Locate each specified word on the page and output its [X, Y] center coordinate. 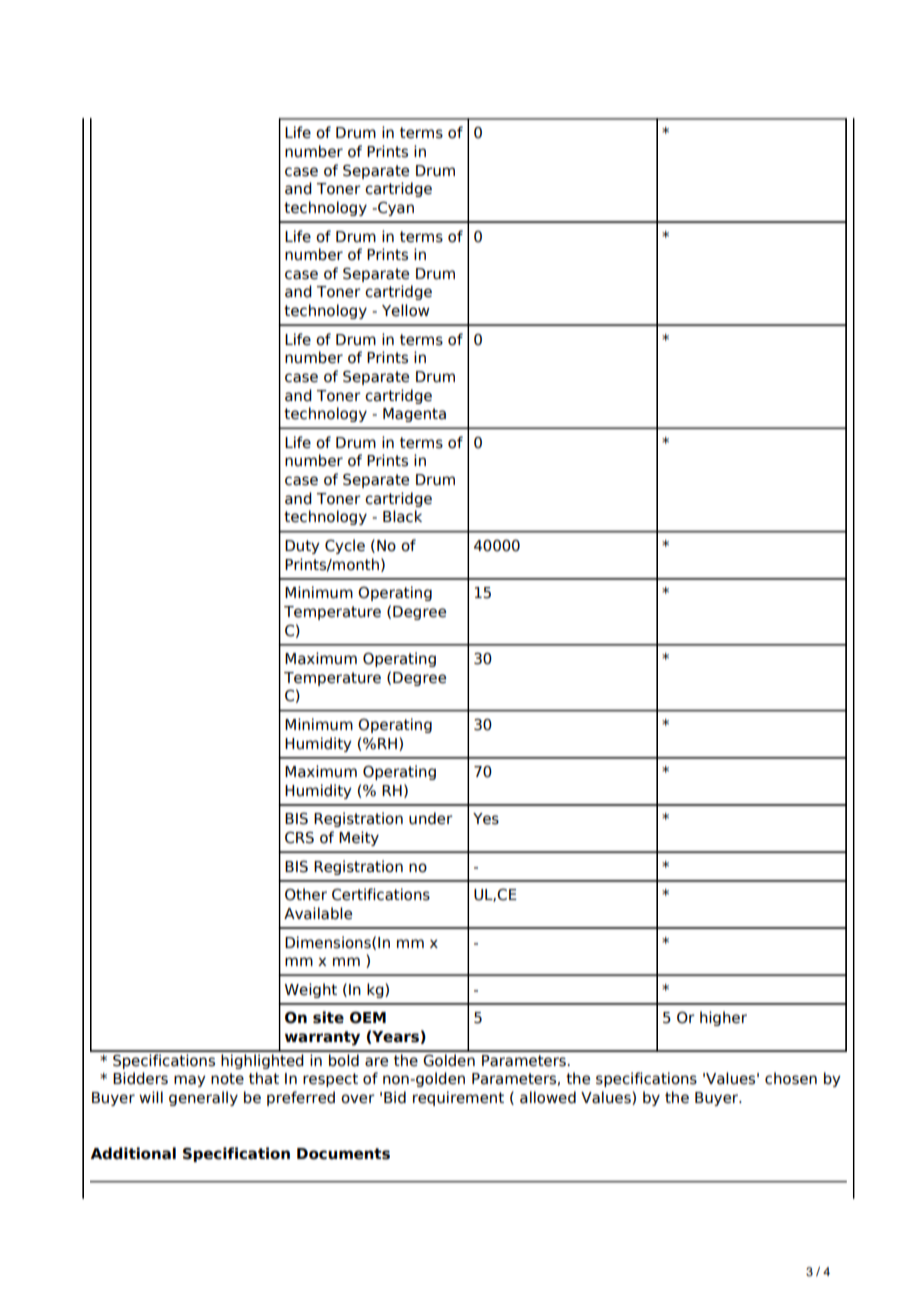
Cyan [395, 209]
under [431, 818]
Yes [486, 819]
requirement [458, 1098]
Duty [302, 547]
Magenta [414, 415]
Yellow [405, 310]
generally [203, 1098]
